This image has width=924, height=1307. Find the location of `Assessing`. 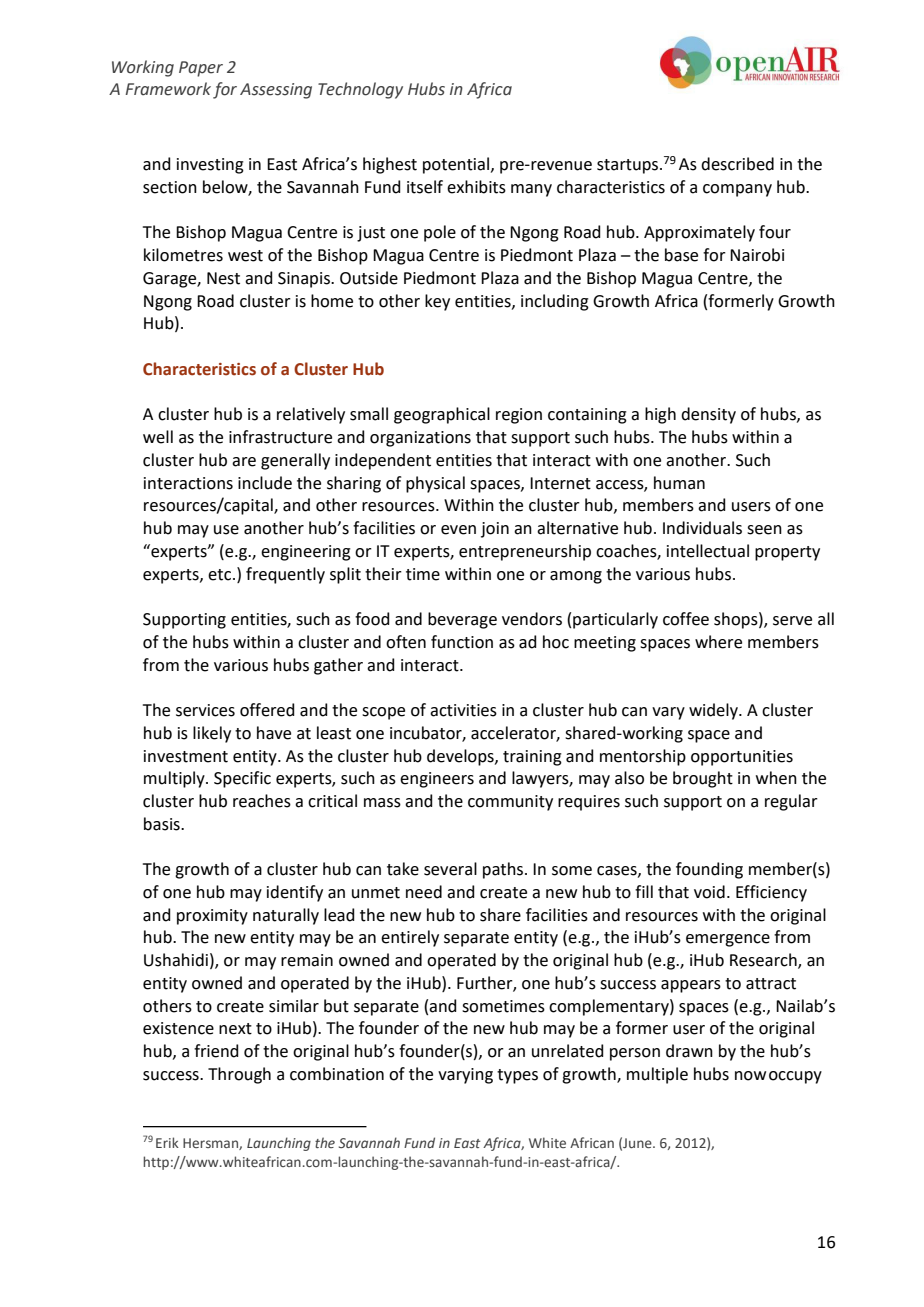

Assessing is located at coordinates (276, 91).
